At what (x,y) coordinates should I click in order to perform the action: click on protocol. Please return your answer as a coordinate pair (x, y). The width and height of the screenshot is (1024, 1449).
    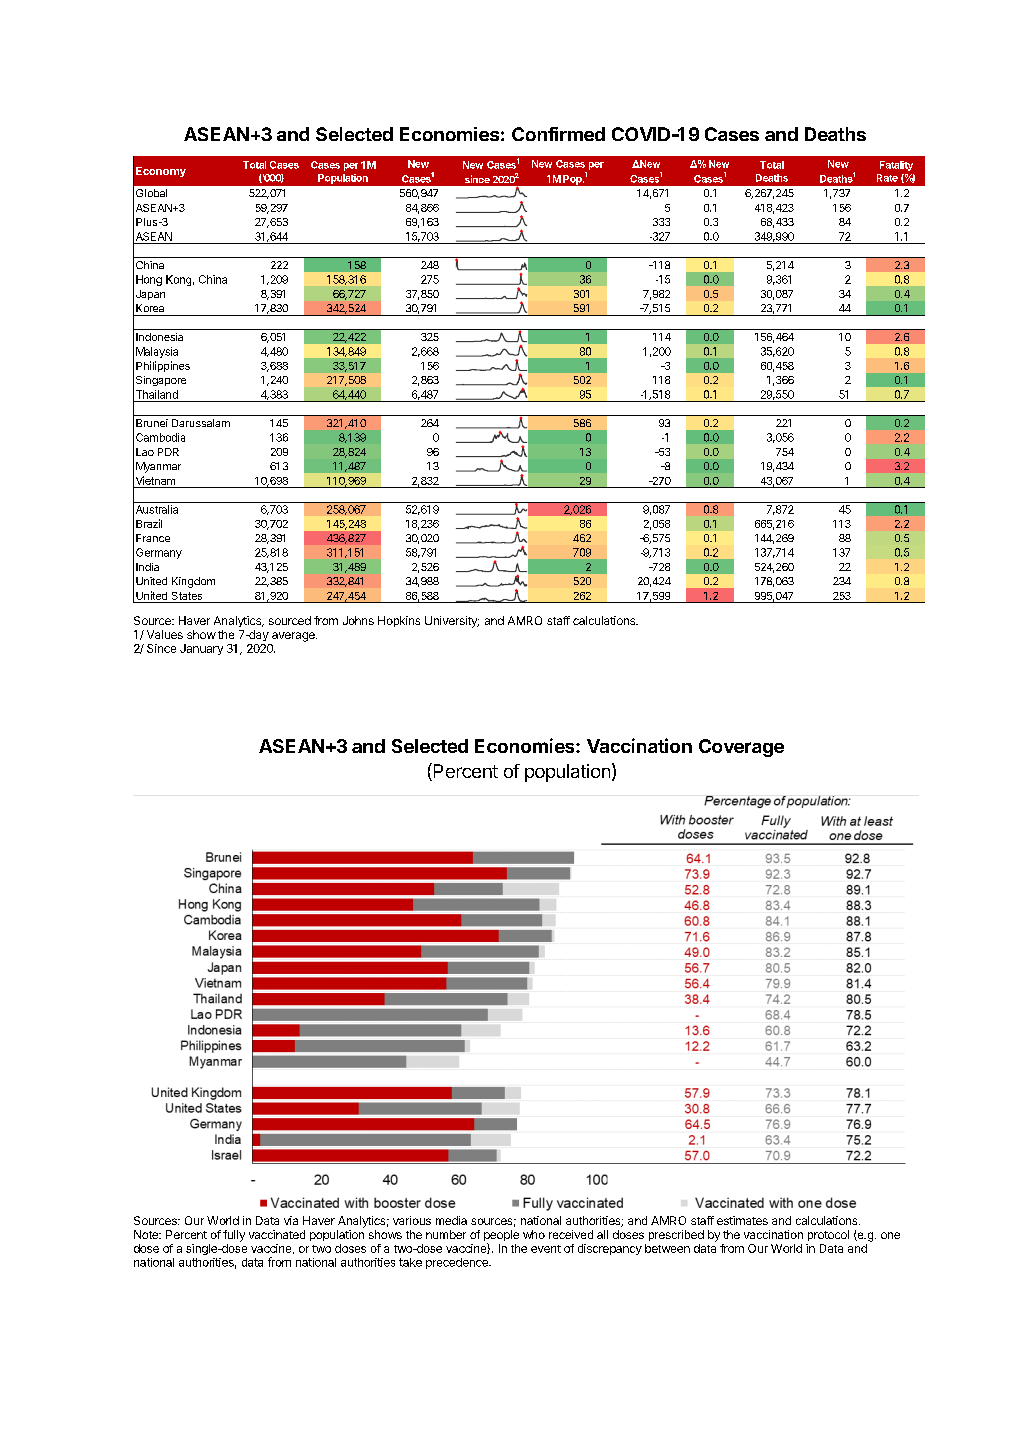
    Looking at the image, I should click on (828, 1235).
